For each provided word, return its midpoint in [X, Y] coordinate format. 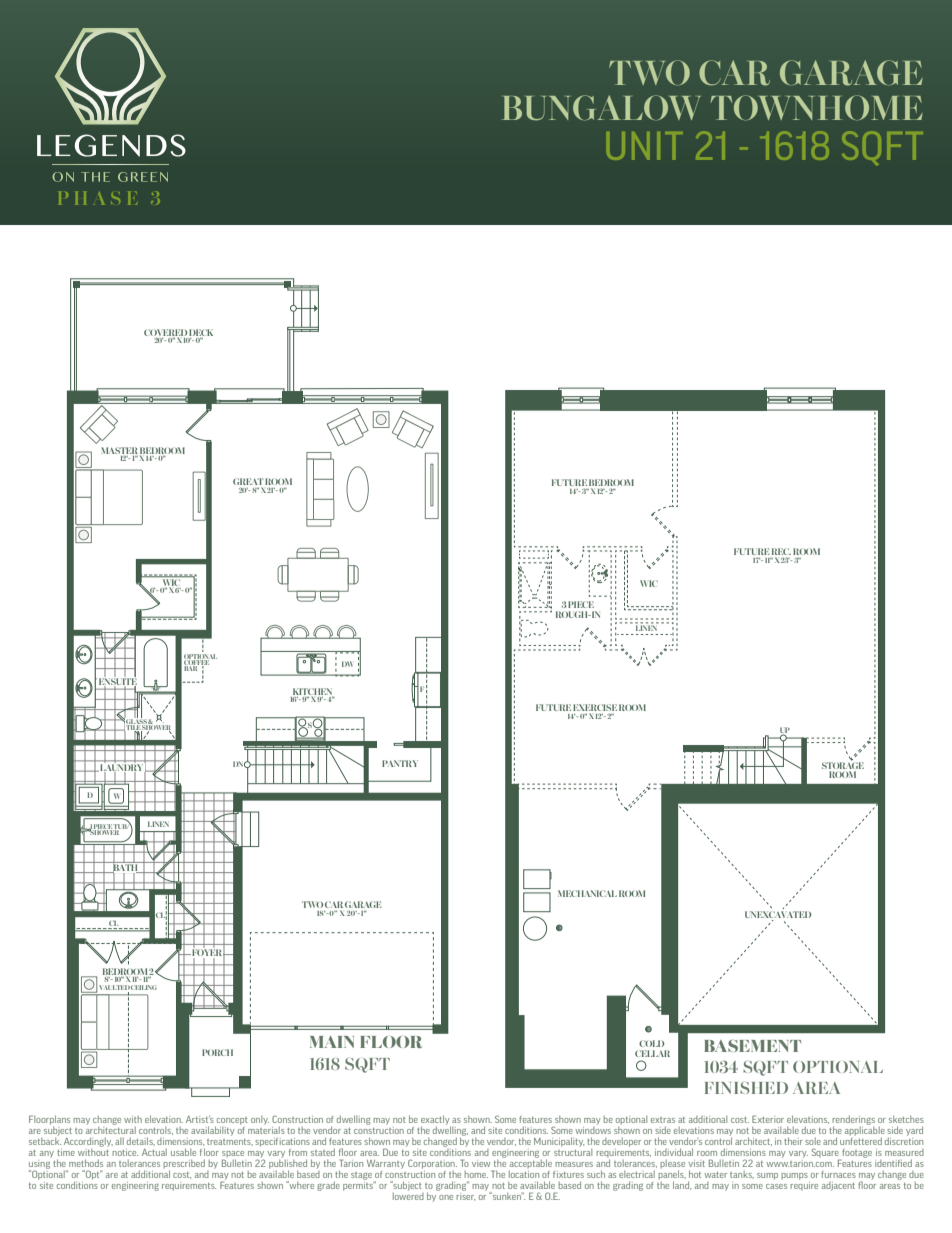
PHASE [98, 198]
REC [781, 553]
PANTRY [400, 763]
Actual [154, 1152]
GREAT [248, 483]
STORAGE [843, 766]
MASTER [119, 451]
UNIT [644, 146]
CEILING [144, 987]
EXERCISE [595, 707]
